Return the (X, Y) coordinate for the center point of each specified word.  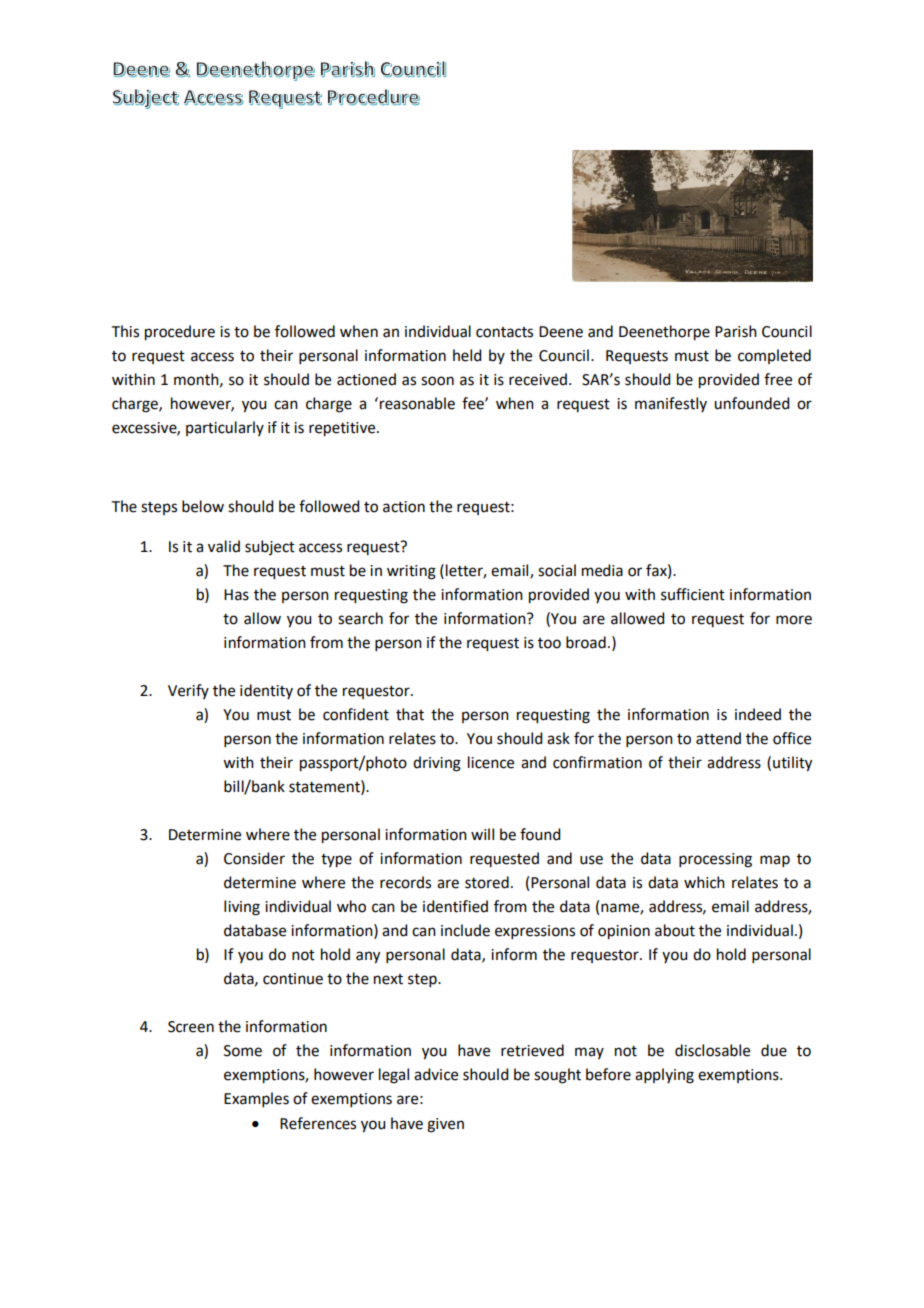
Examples (256, 1099)
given (445, 1125)
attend (718, 738)
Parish (736, 331)
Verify (188, 691)
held (467, 355)
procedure (180, 333)
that (410, 714)
